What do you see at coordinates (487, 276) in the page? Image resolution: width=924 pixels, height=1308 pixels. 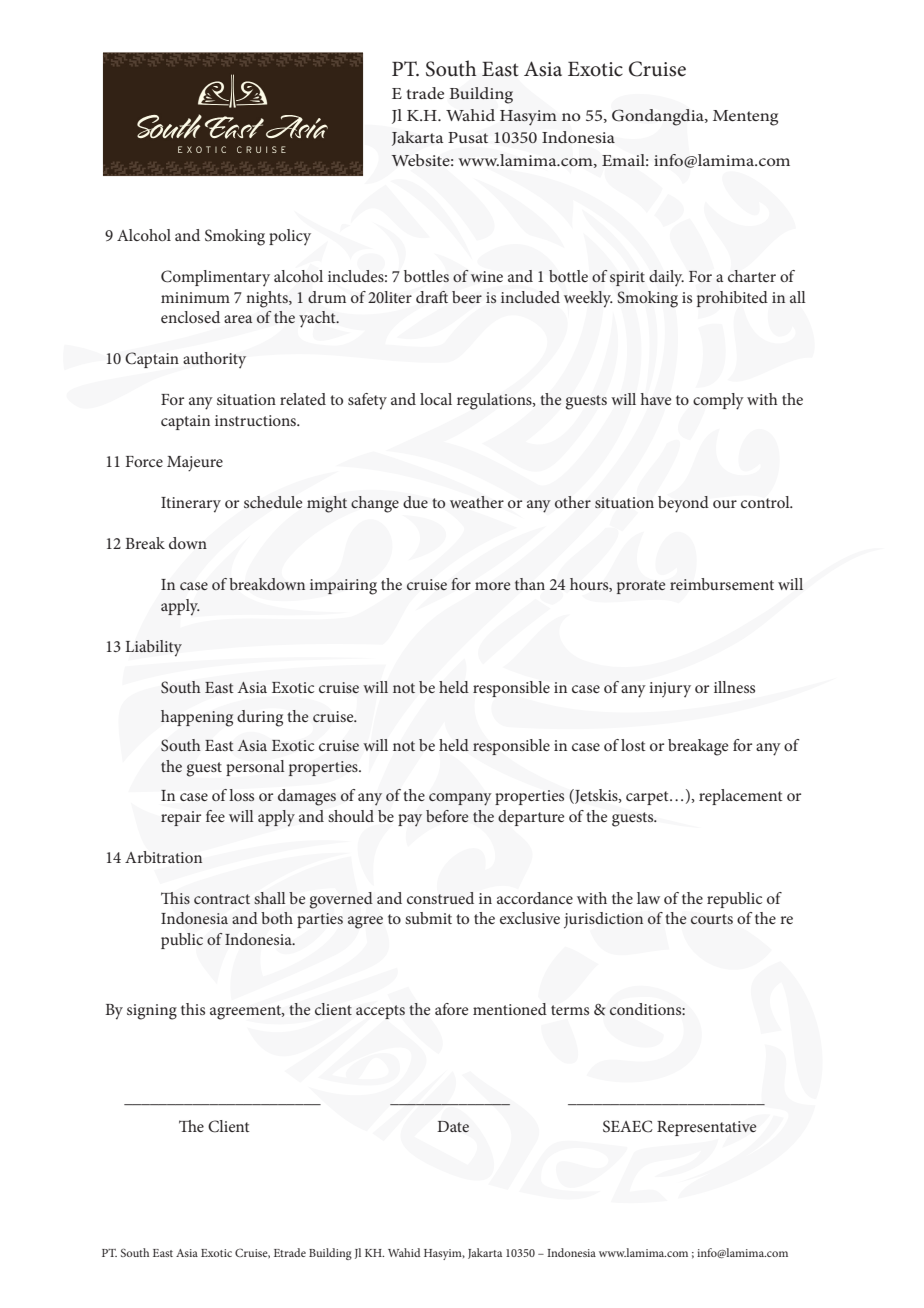 I see `wine` at bounding box center [487, 276].
